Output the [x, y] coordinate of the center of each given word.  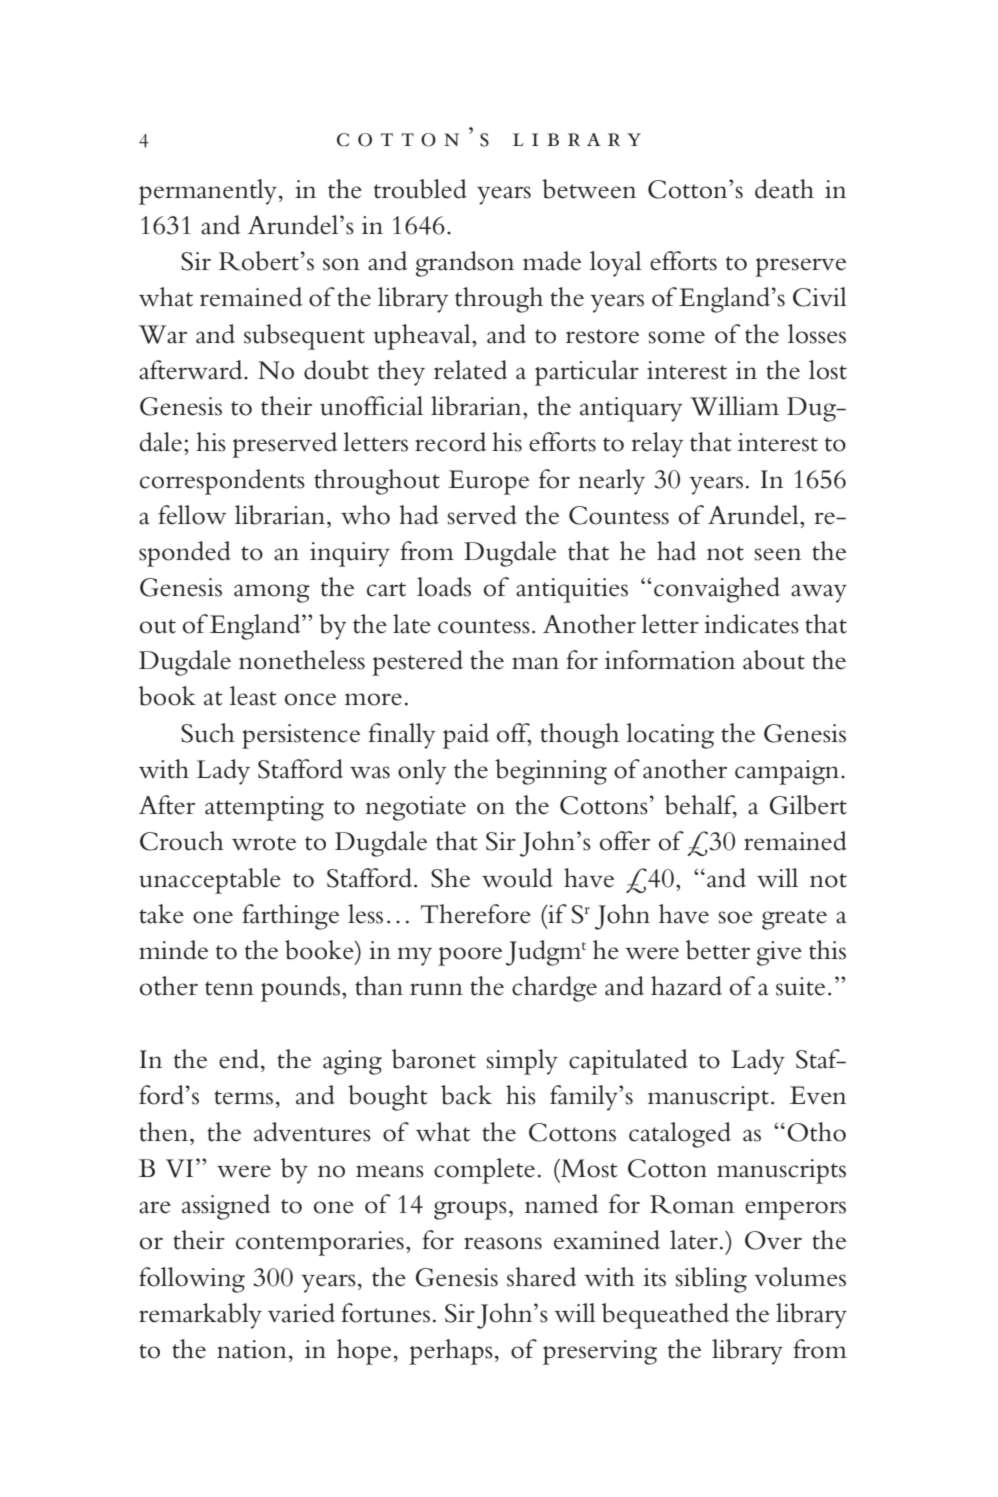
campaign [788, 772]
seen [778, 554]
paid [466, 736]
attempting [264, 808]
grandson [465, 264]
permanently [208, 192]
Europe [488, 482]
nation [252, 1349]
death [784, 189]
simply [522, 1062]
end [240, 1059]
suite [800, 986]
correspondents [222, 482]
